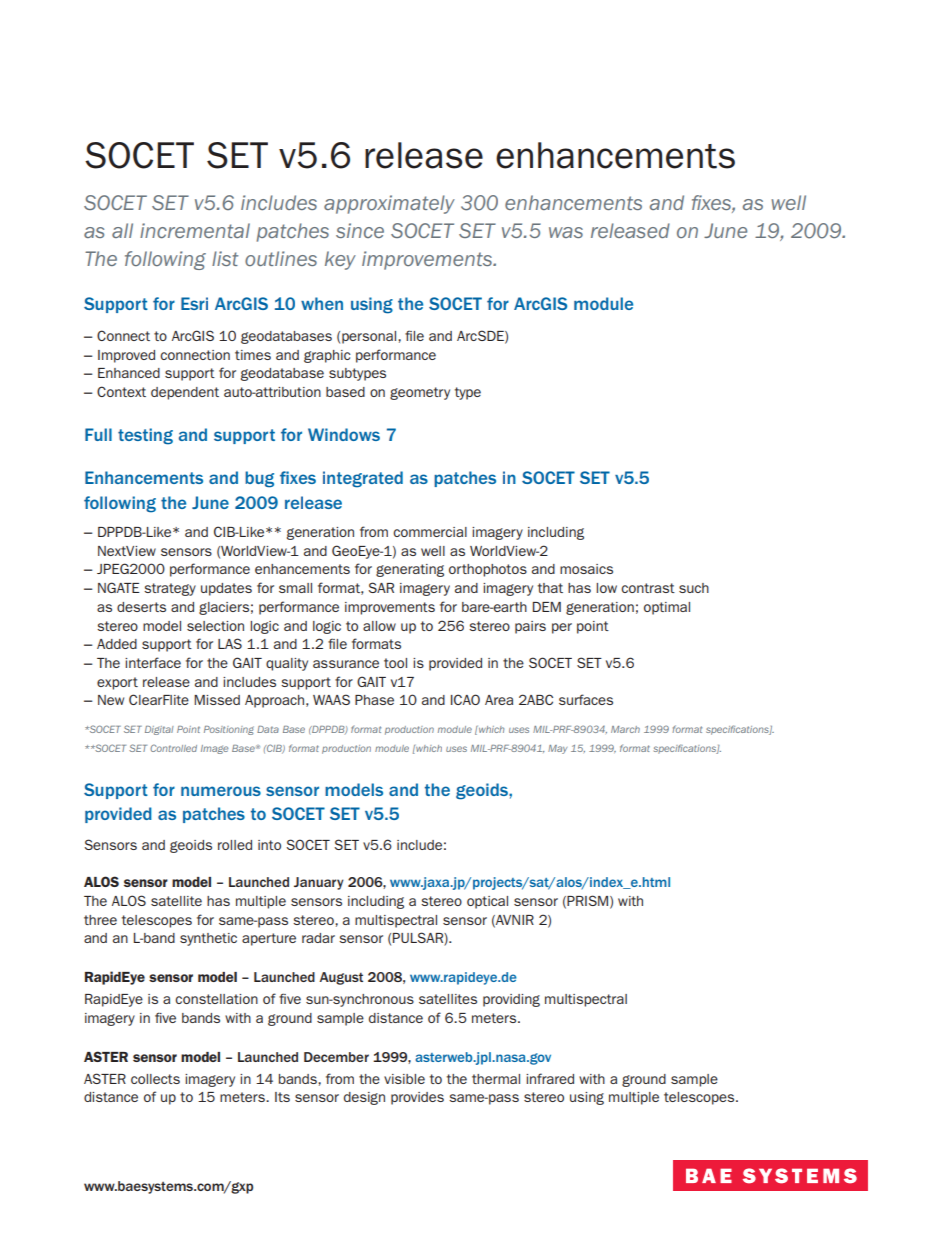  I want to click on since, so click(360, 230).
